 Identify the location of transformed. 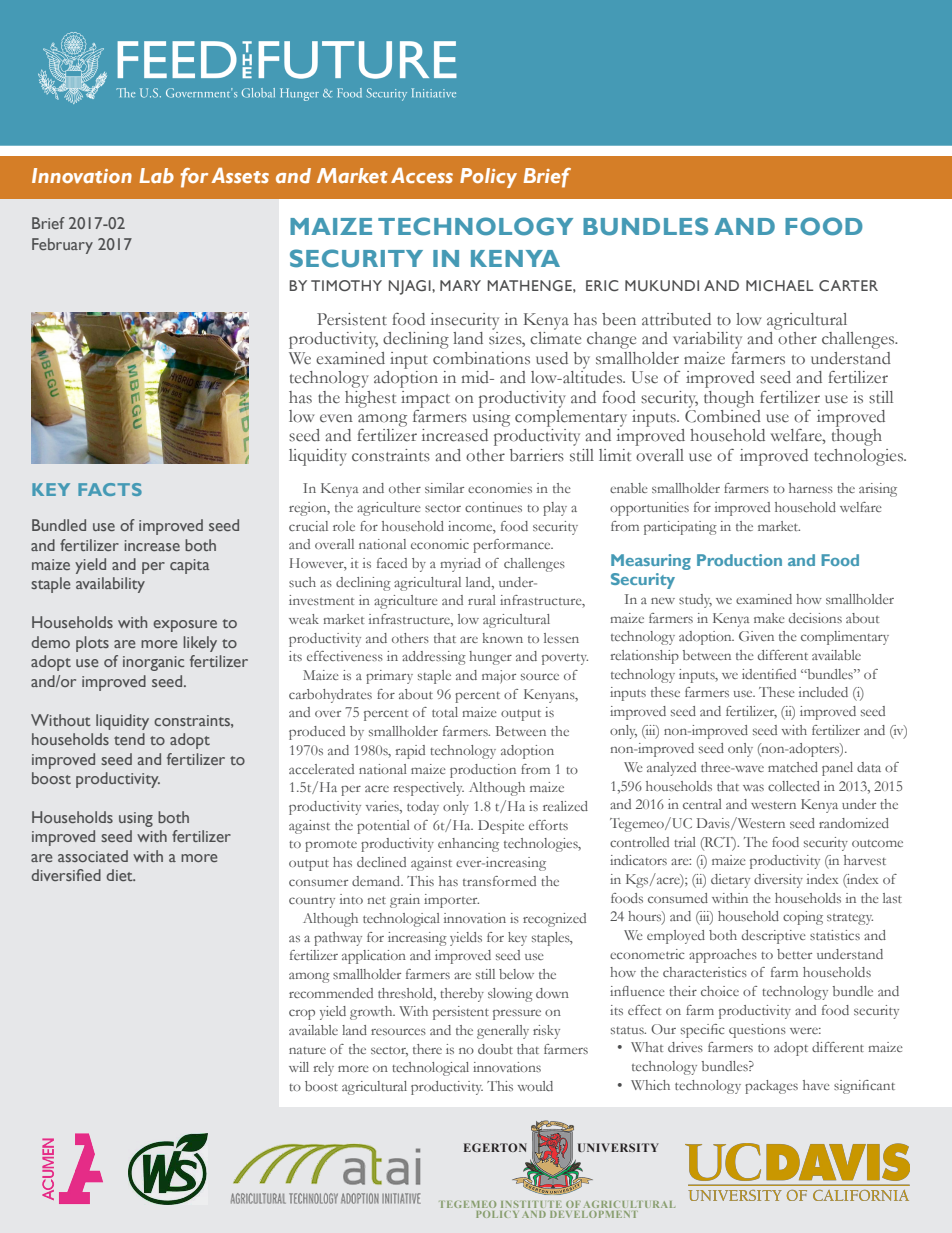
(499, 881).
